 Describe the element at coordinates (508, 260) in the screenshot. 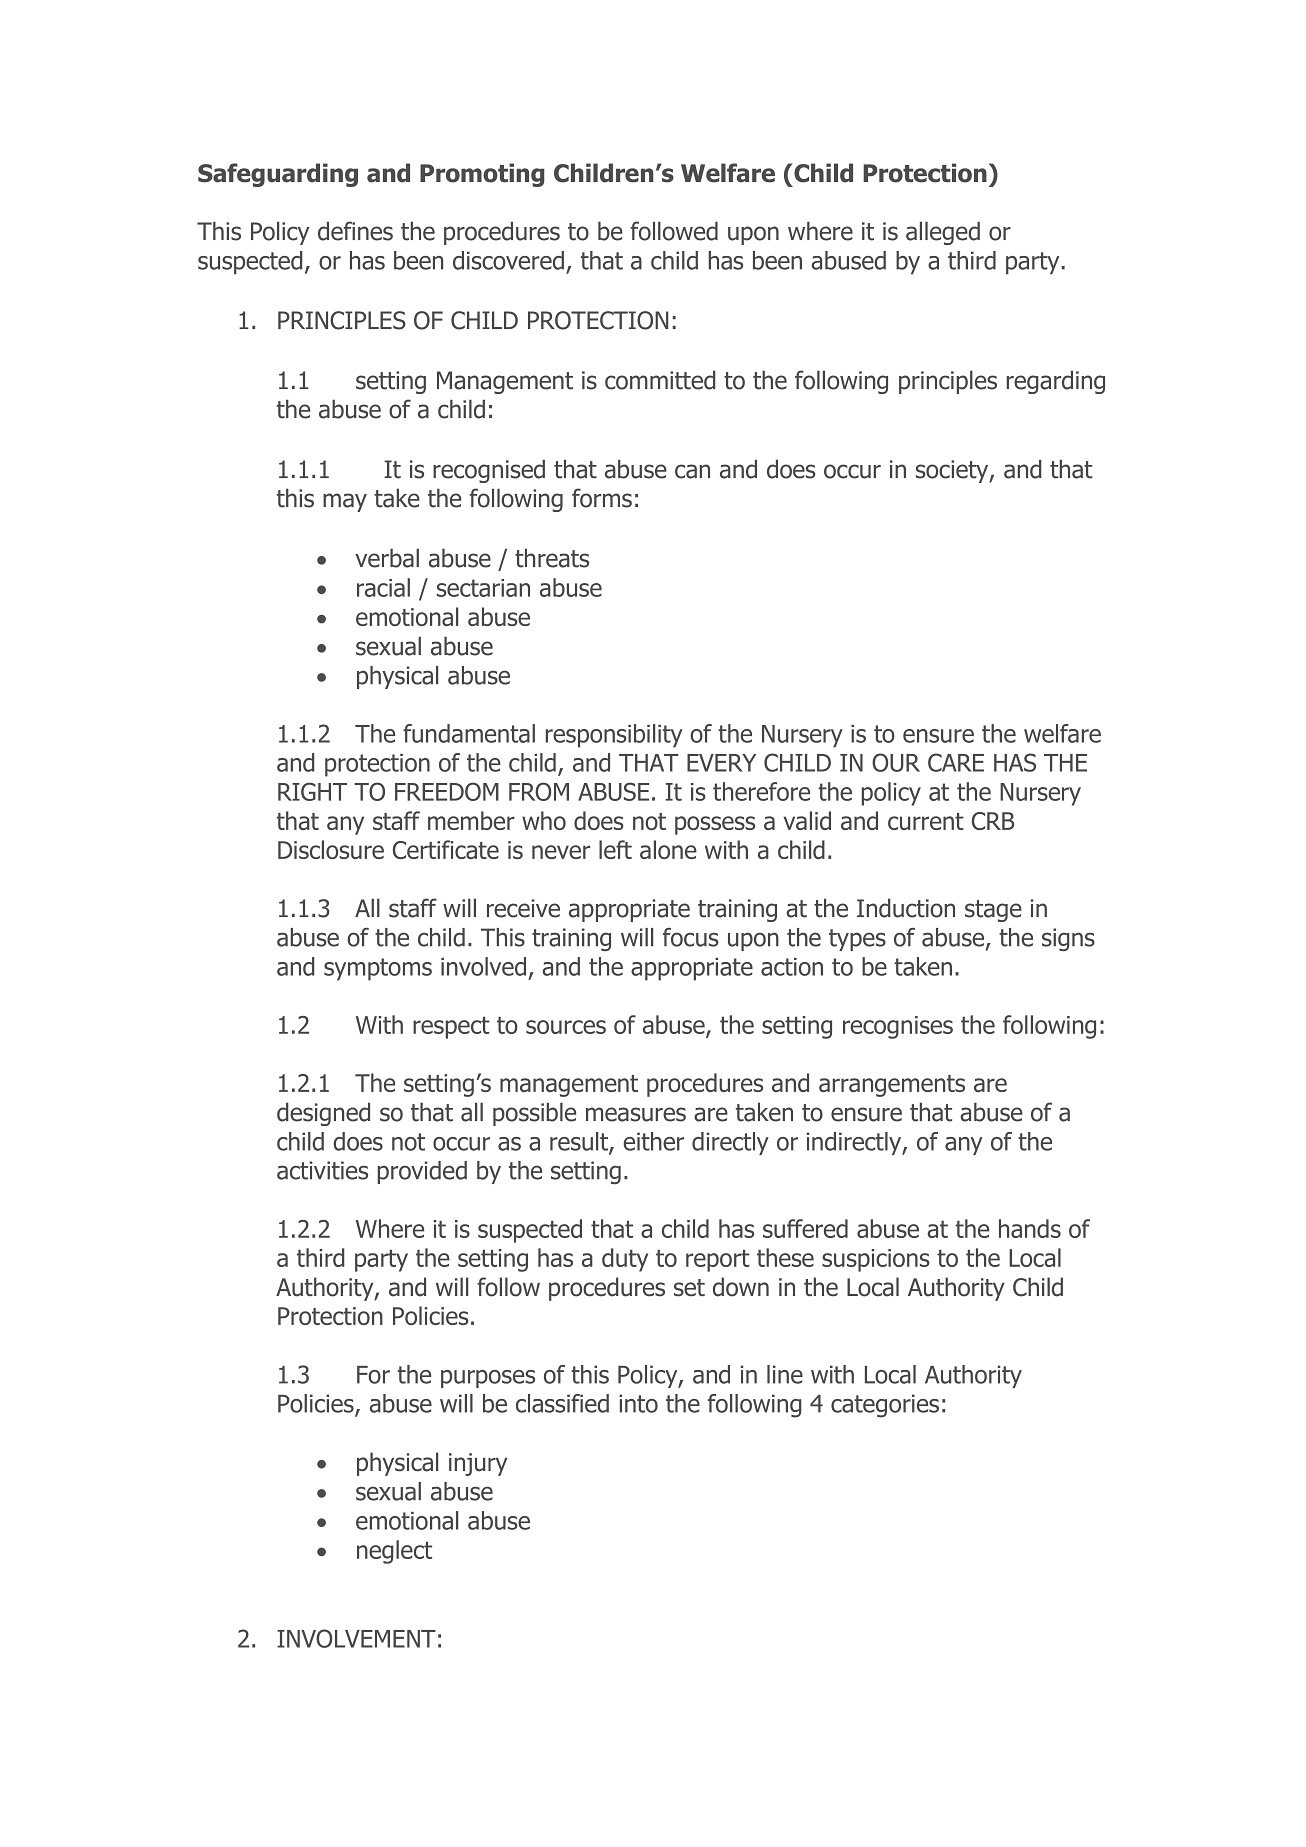

I see `discovered` at that location.
